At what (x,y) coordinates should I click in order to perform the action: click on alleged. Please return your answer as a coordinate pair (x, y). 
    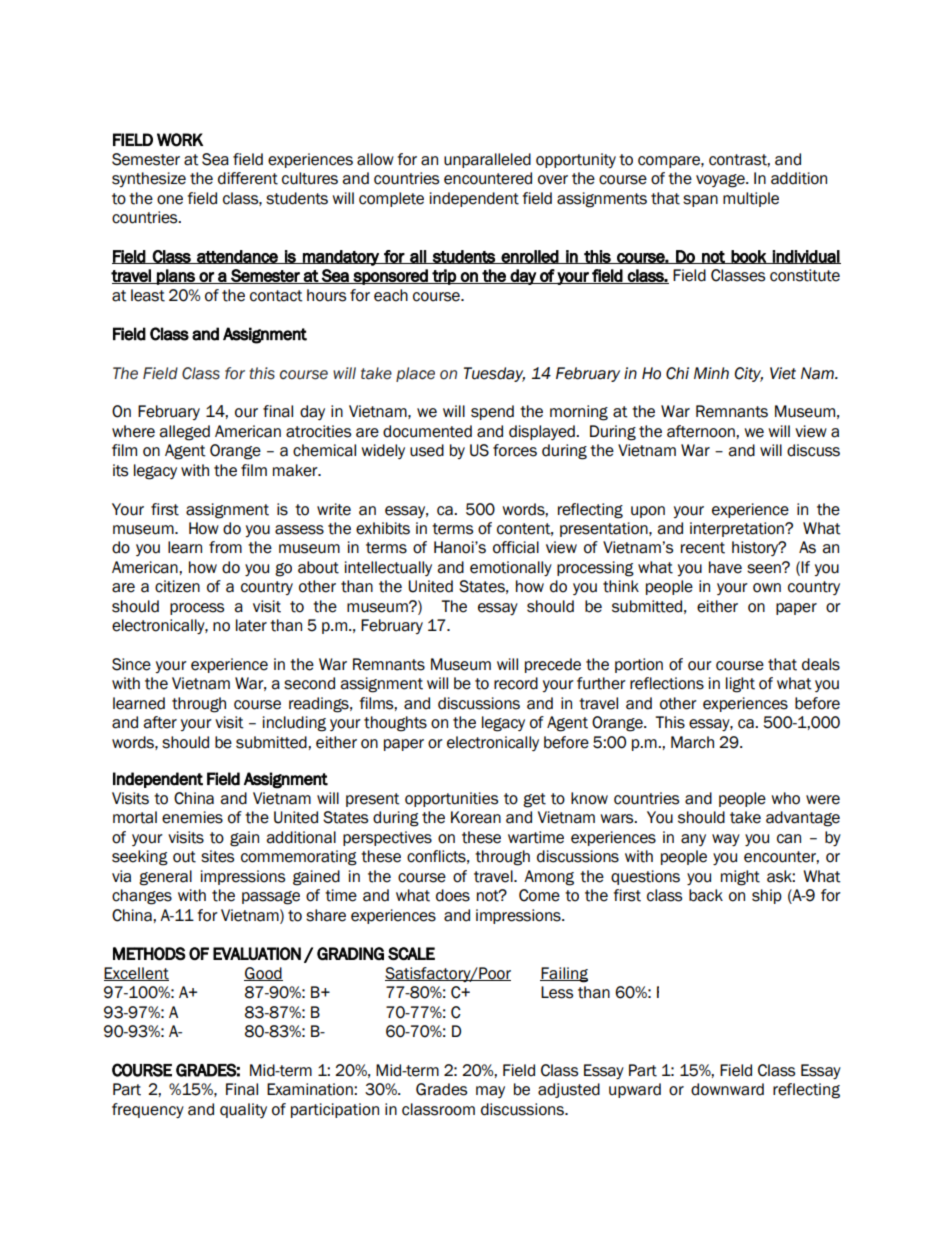
    Looking at the image, I should click on (184, 433).
